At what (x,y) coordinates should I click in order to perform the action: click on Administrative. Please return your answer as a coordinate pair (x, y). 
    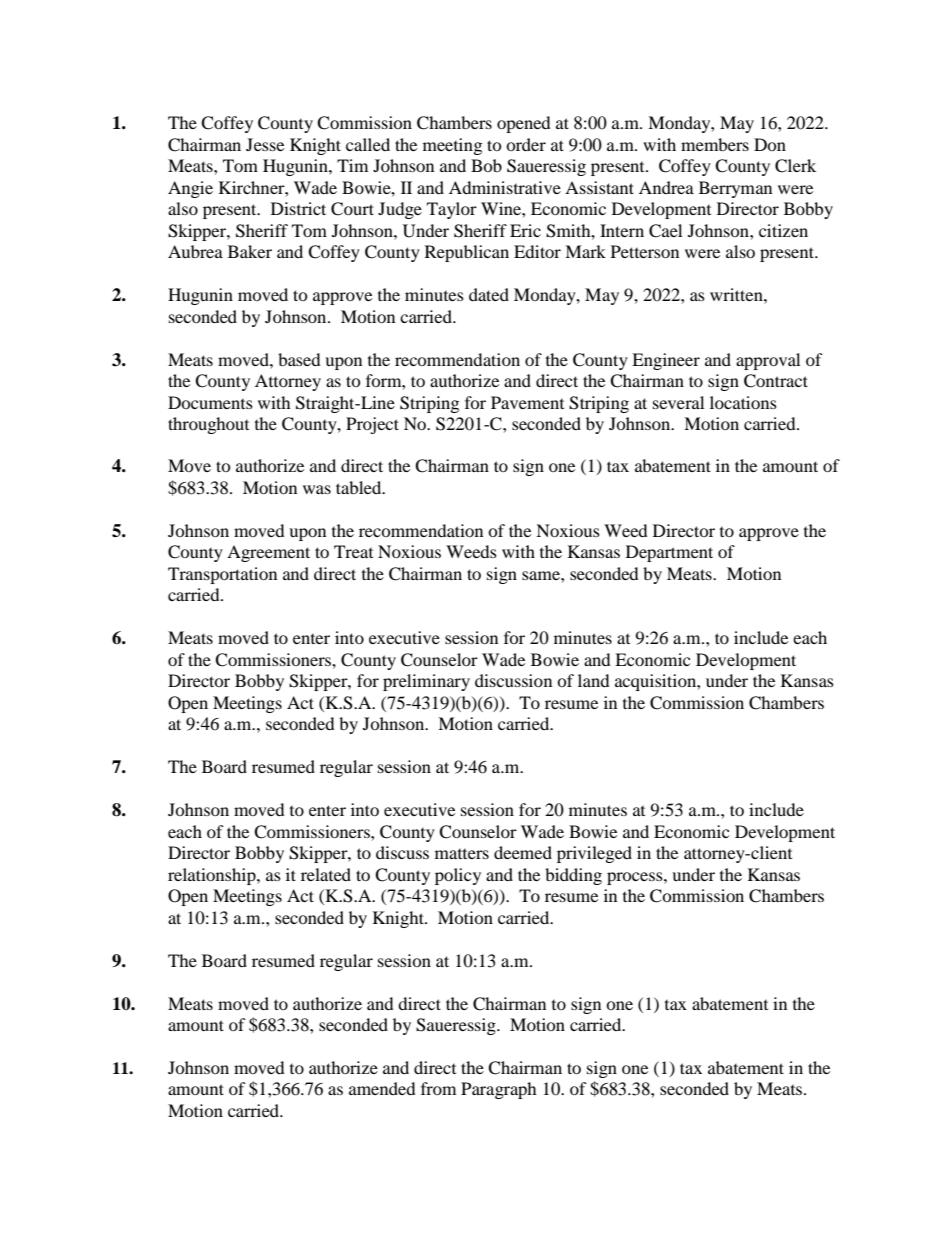
    Looking at the image, I should click on (505, 187).
